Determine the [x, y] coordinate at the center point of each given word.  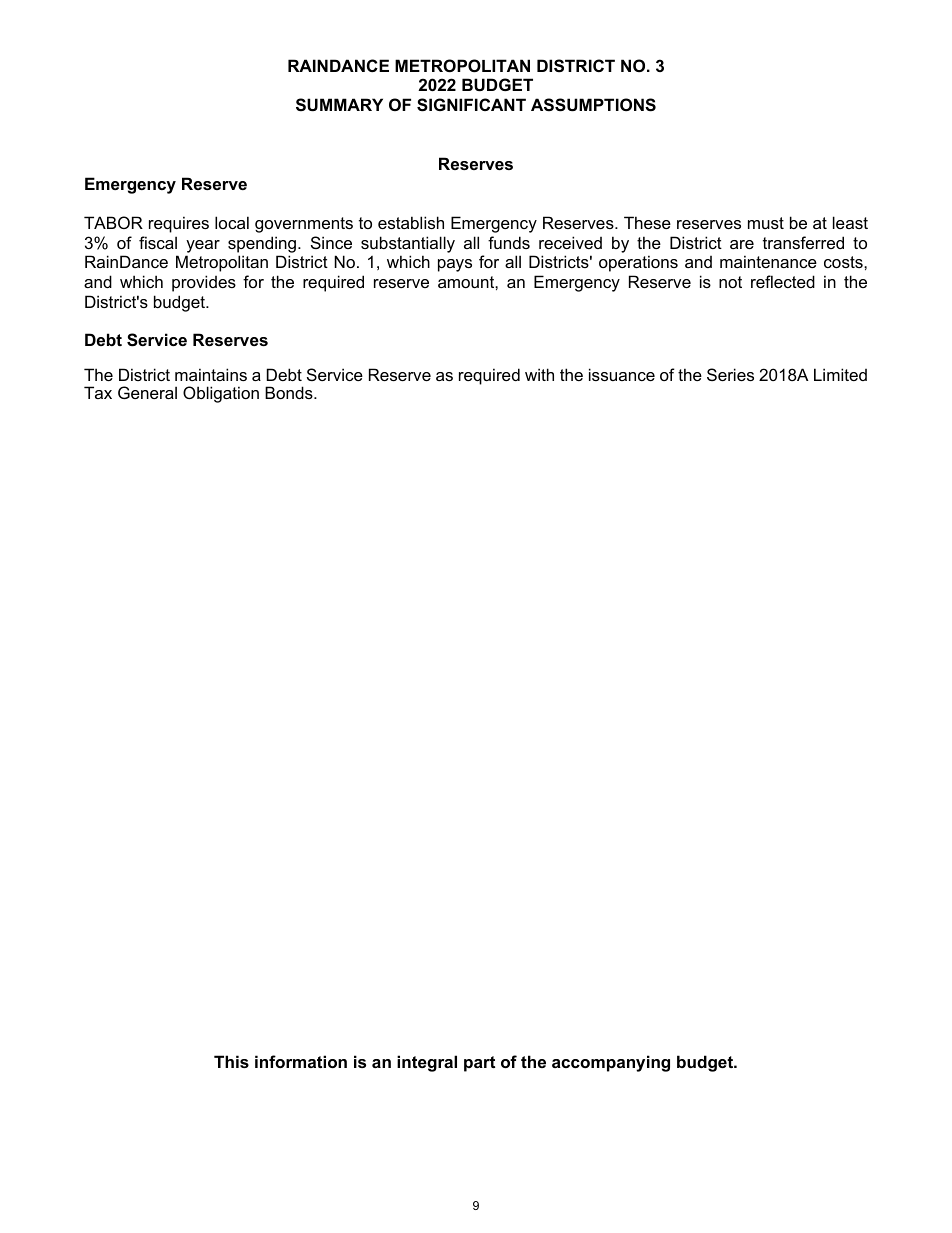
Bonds [290, 392]
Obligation [221, 394]
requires [179, 224]
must [766, 223]
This [231, 1061]
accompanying [611, 1063]
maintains [211, 374]
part [479, 1064]
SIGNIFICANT [471, 105]
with [539, 374]
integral [427, 1063]
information [301, 1061]
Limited [840, 374]
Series [730, 374]
